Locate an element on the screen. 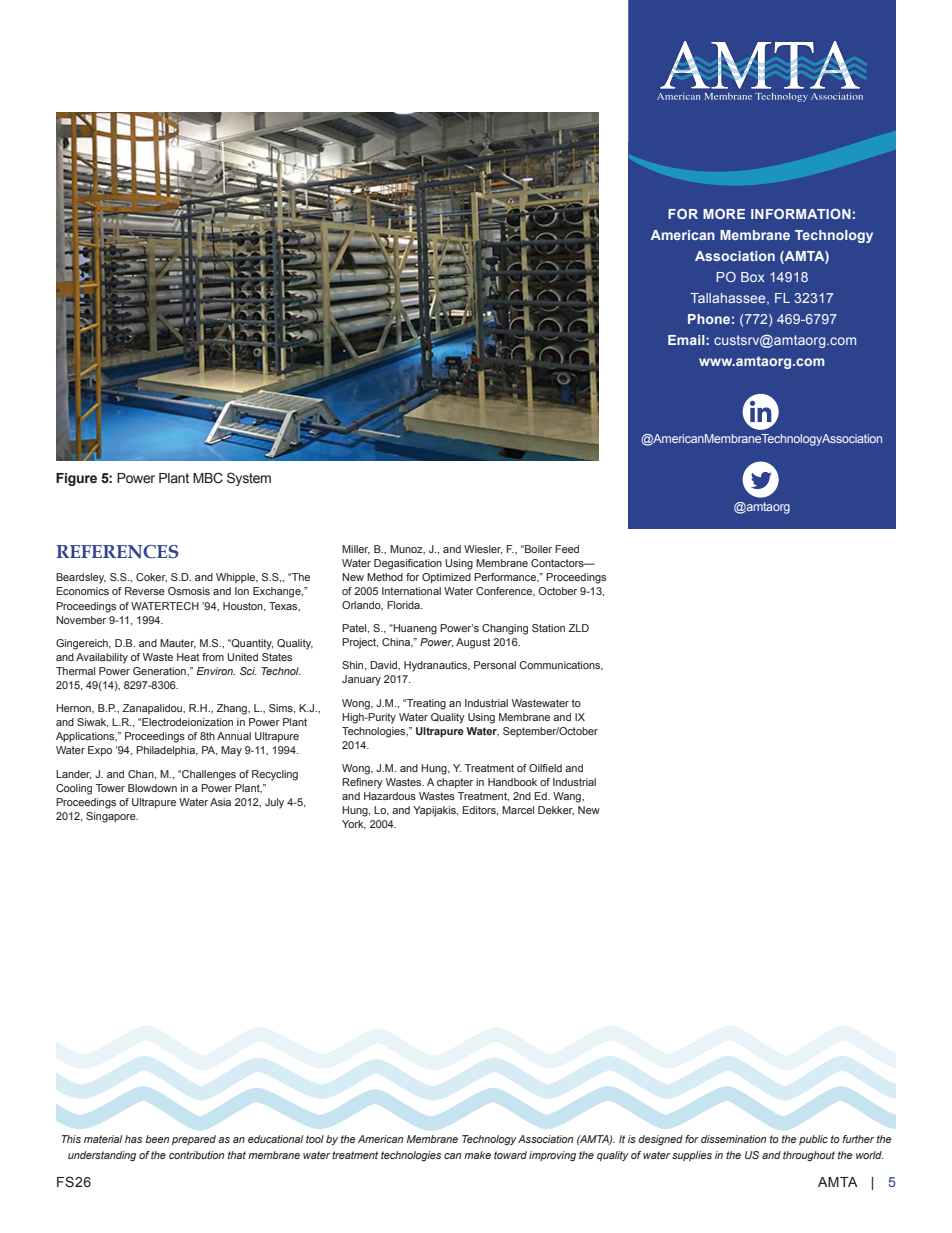  REFERENCES is located at coordinates (117, 552).
